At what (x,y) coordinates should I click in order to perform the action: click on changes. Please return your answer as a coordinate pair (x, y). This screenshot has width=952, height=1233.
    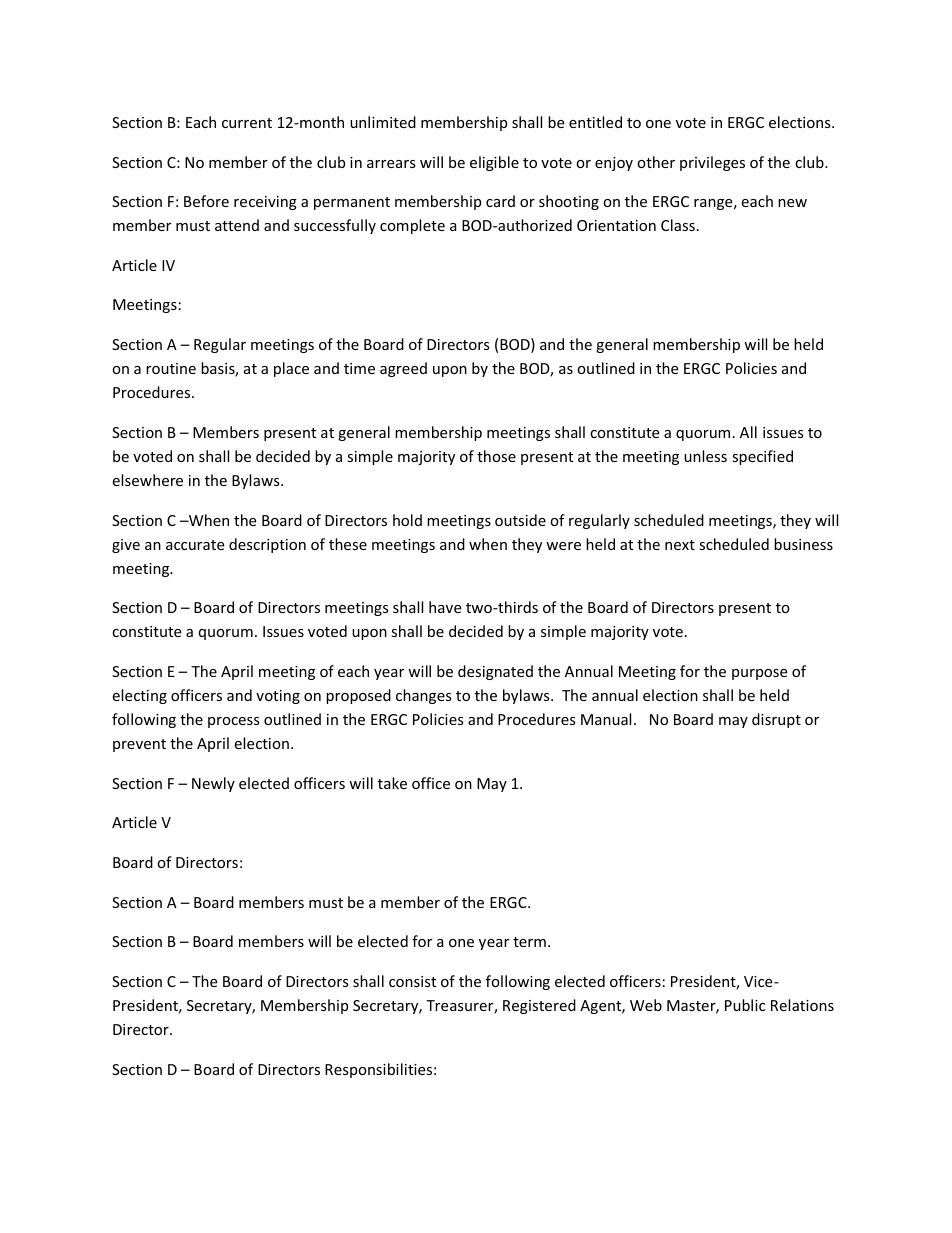
    Looking at the image, I should click on (424, 696).
